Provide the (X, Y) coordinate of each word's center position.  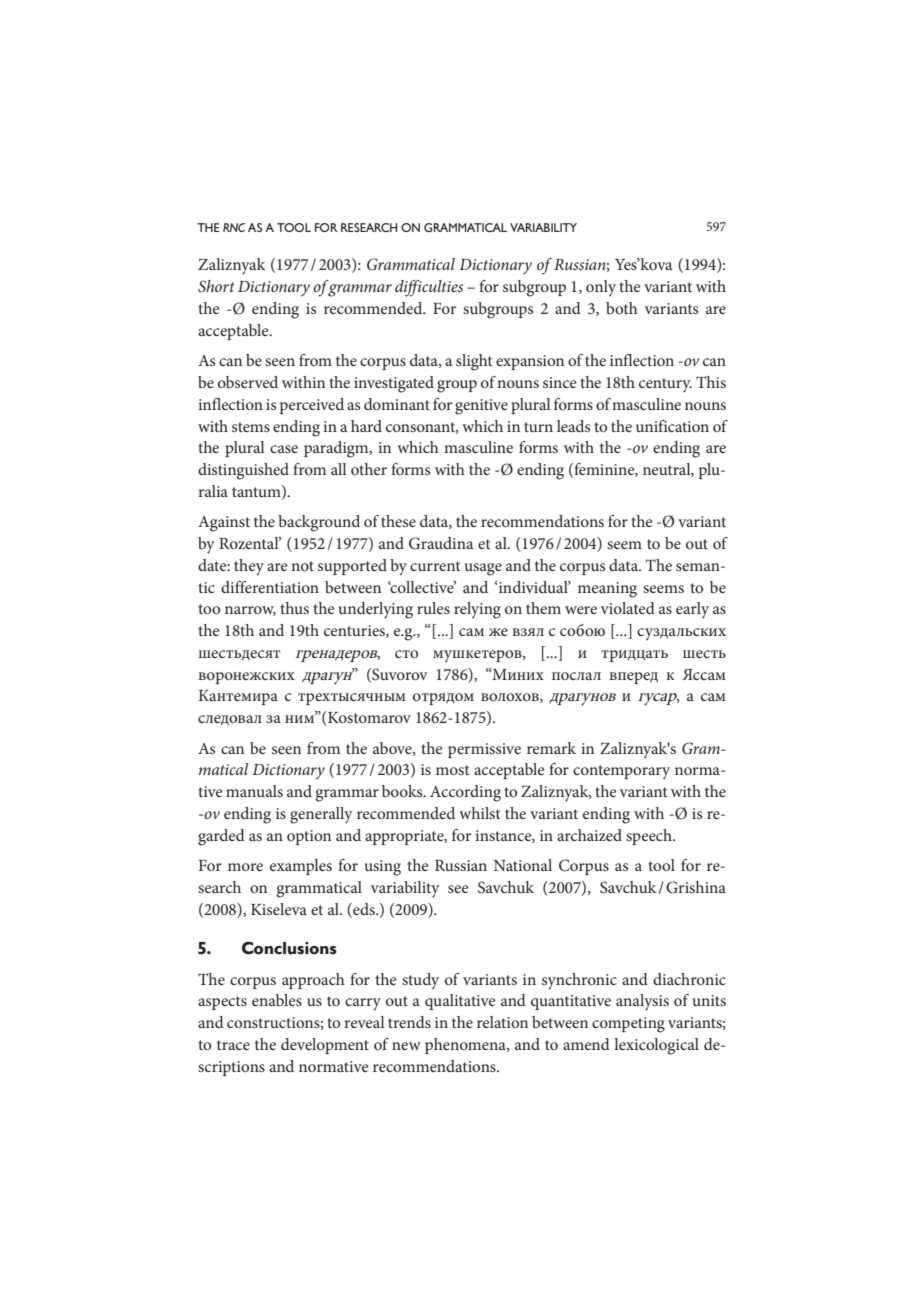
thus (294, 608)
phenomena (466, 1046)
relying (477, 610)
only (601, 288)
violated (628, 608)
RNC (234, 227)
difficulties (429, 288)
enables (277, 1000)
